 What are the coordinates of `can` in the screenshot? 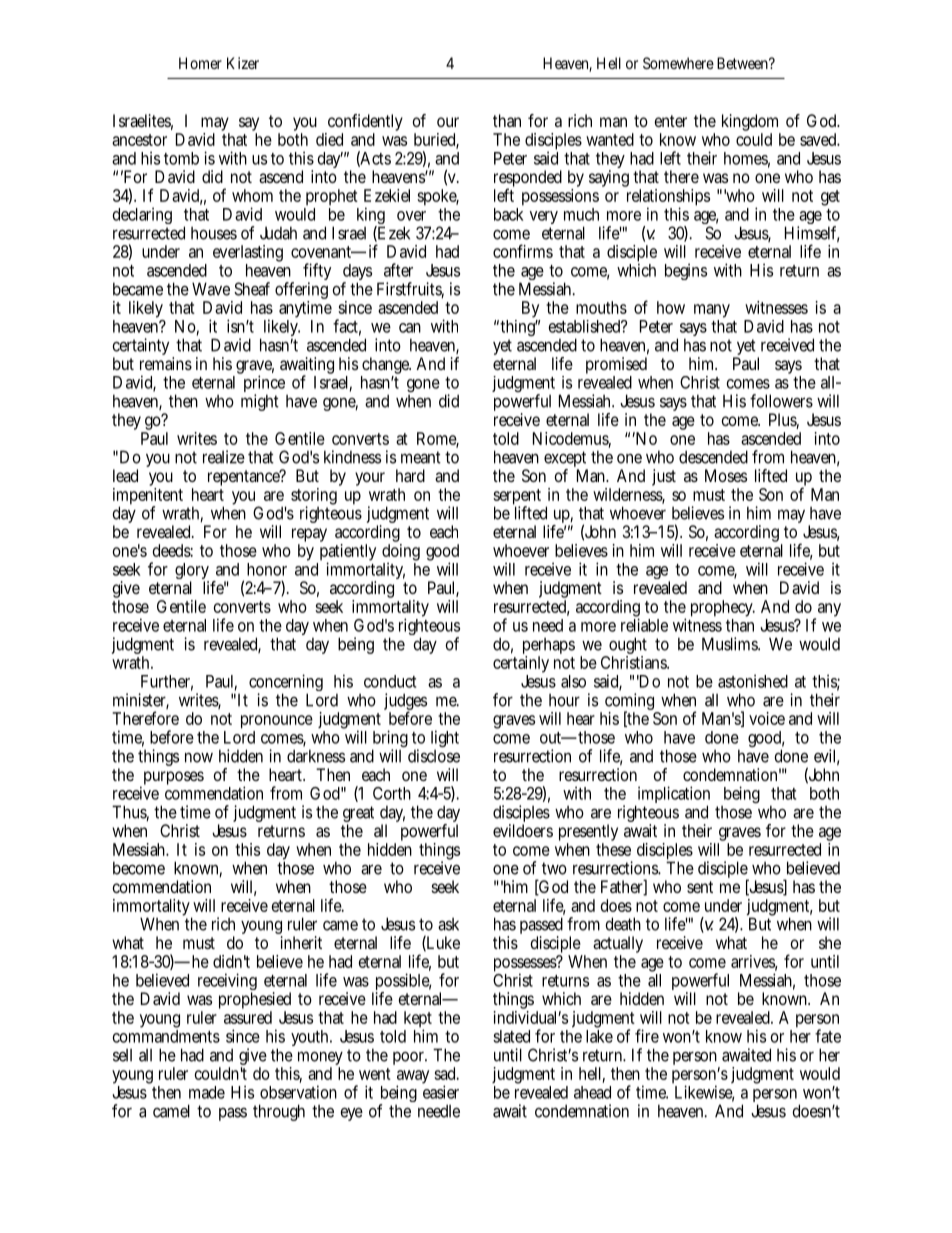 It's located at (410, 328).
